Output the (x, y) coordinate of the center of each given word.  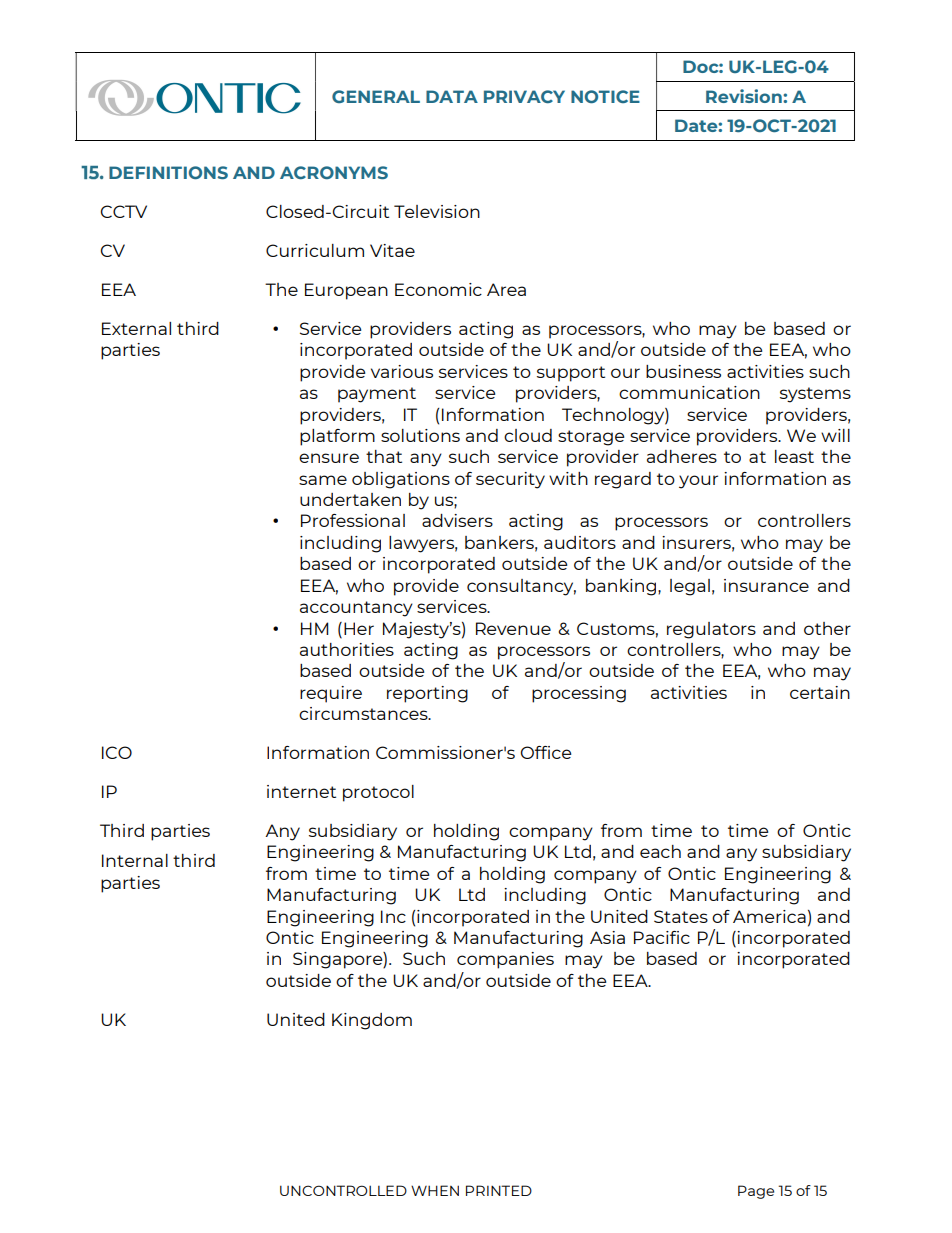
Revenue (513, 628)
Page (756, 1192)
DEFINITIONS (168, 173)
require (331, 694)
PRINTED (499, 1190)
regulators (711, 630)
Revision (745, 96)
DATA (452, 96)
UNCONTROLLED (343, 1190)
